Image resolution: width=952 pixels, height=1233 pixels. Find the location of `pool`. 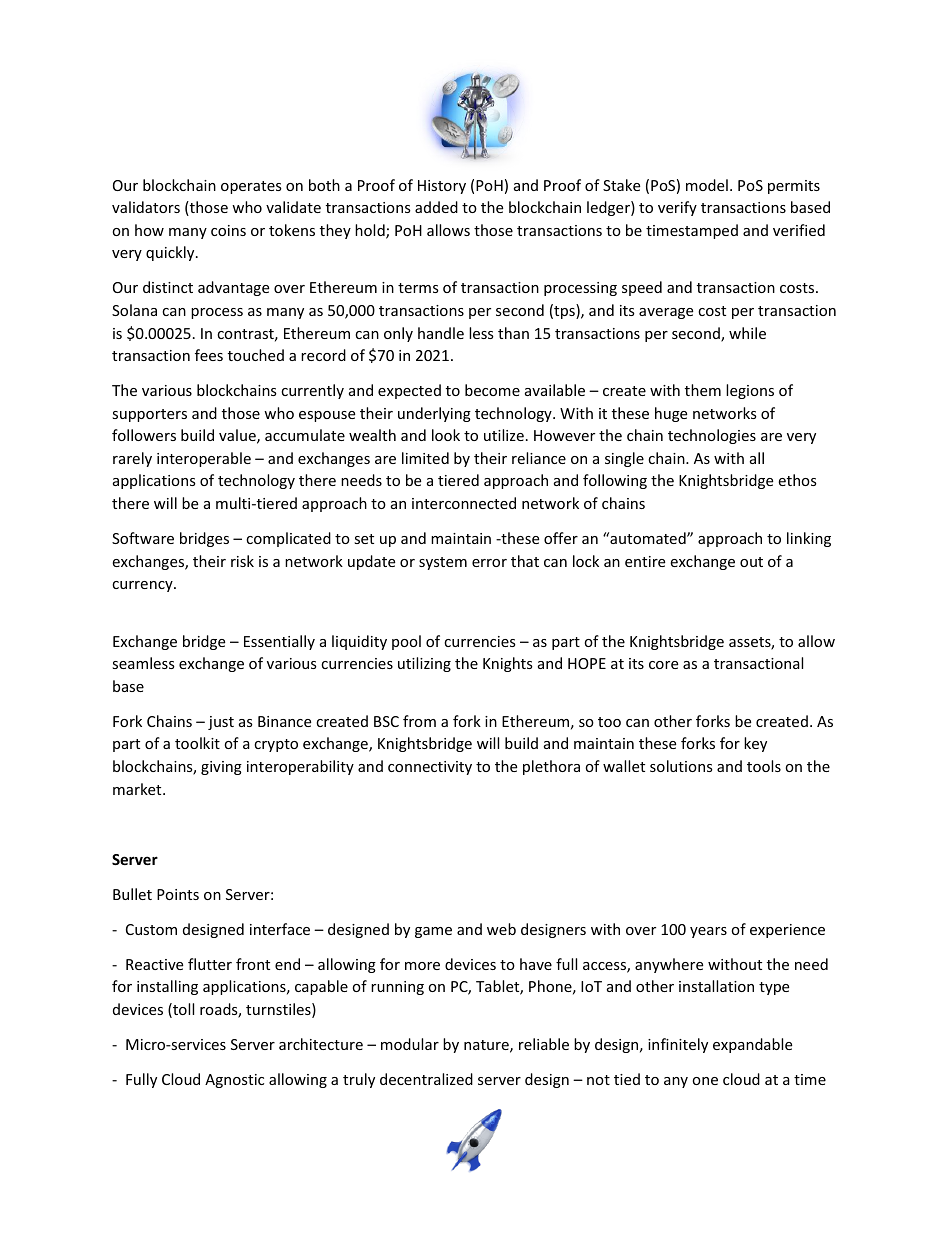

pool is located at coordinates (406, 642).
